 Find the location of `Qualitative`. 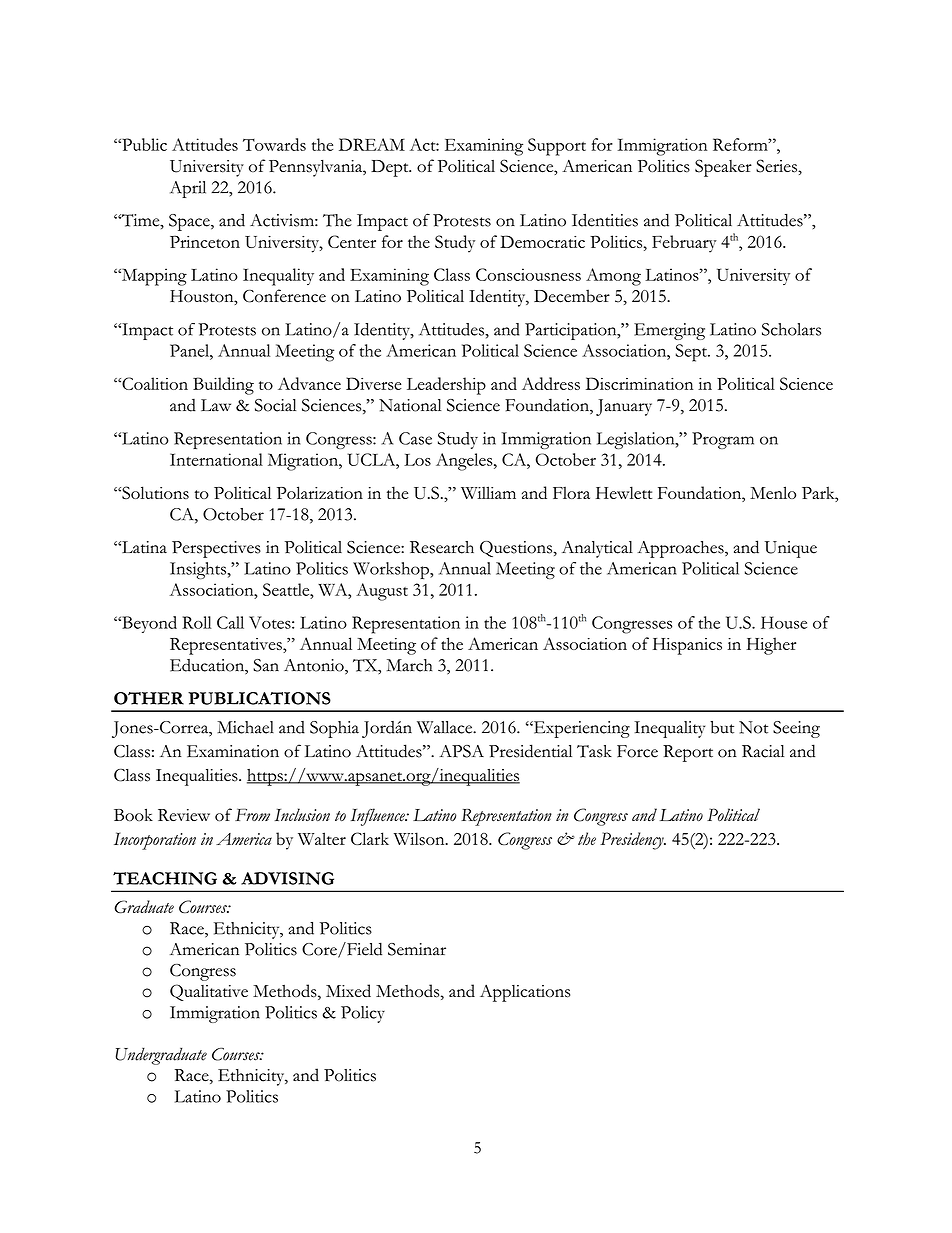

Qualitative is located at coordinates (209, 992).
